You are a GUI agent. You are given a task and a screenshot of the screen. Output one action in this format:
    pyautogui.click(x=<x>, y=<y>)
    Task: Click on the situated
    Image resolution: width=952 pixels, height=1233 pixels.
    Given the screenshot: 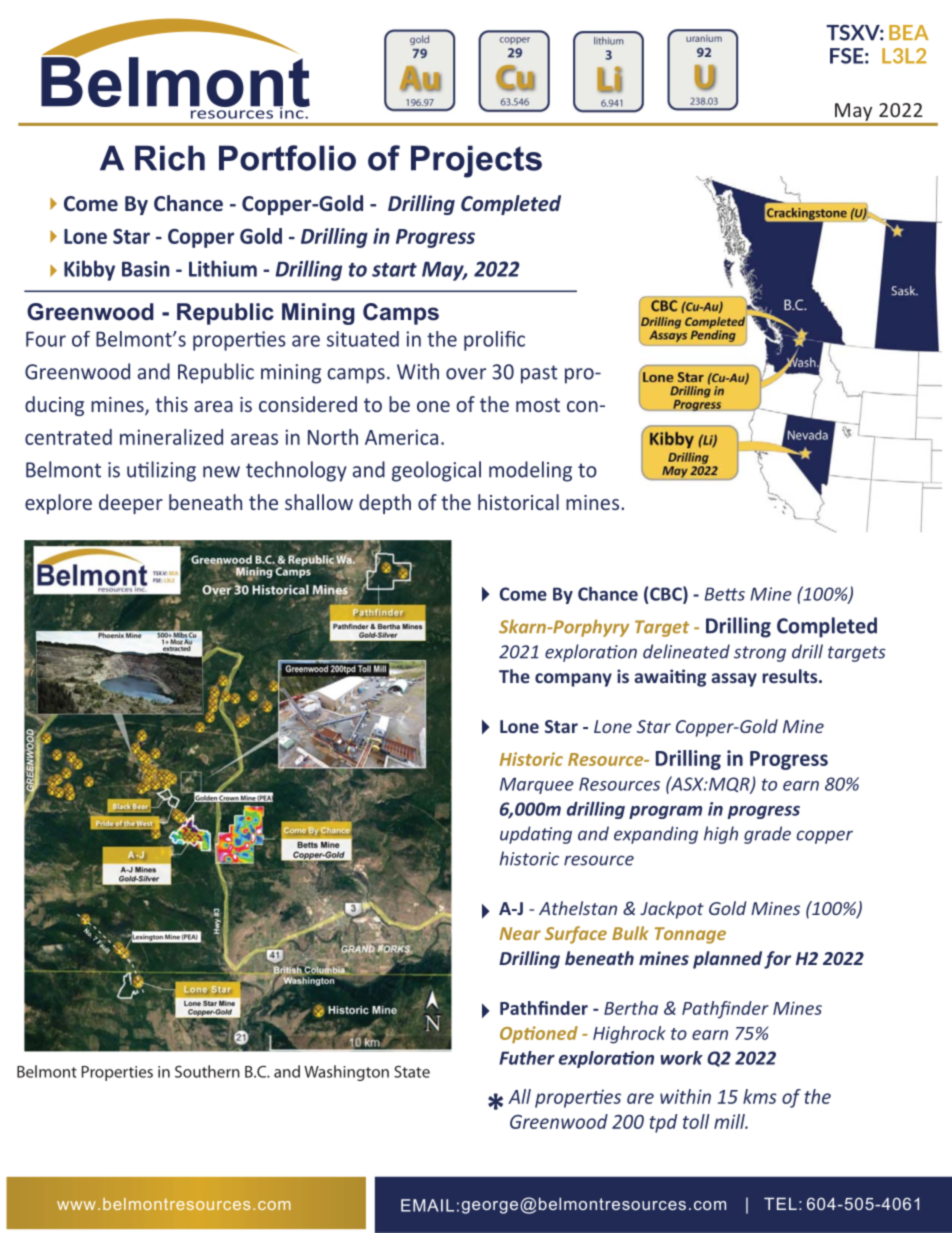 What is the action you would take?
    pyautogui.click(x=363, y=339)
